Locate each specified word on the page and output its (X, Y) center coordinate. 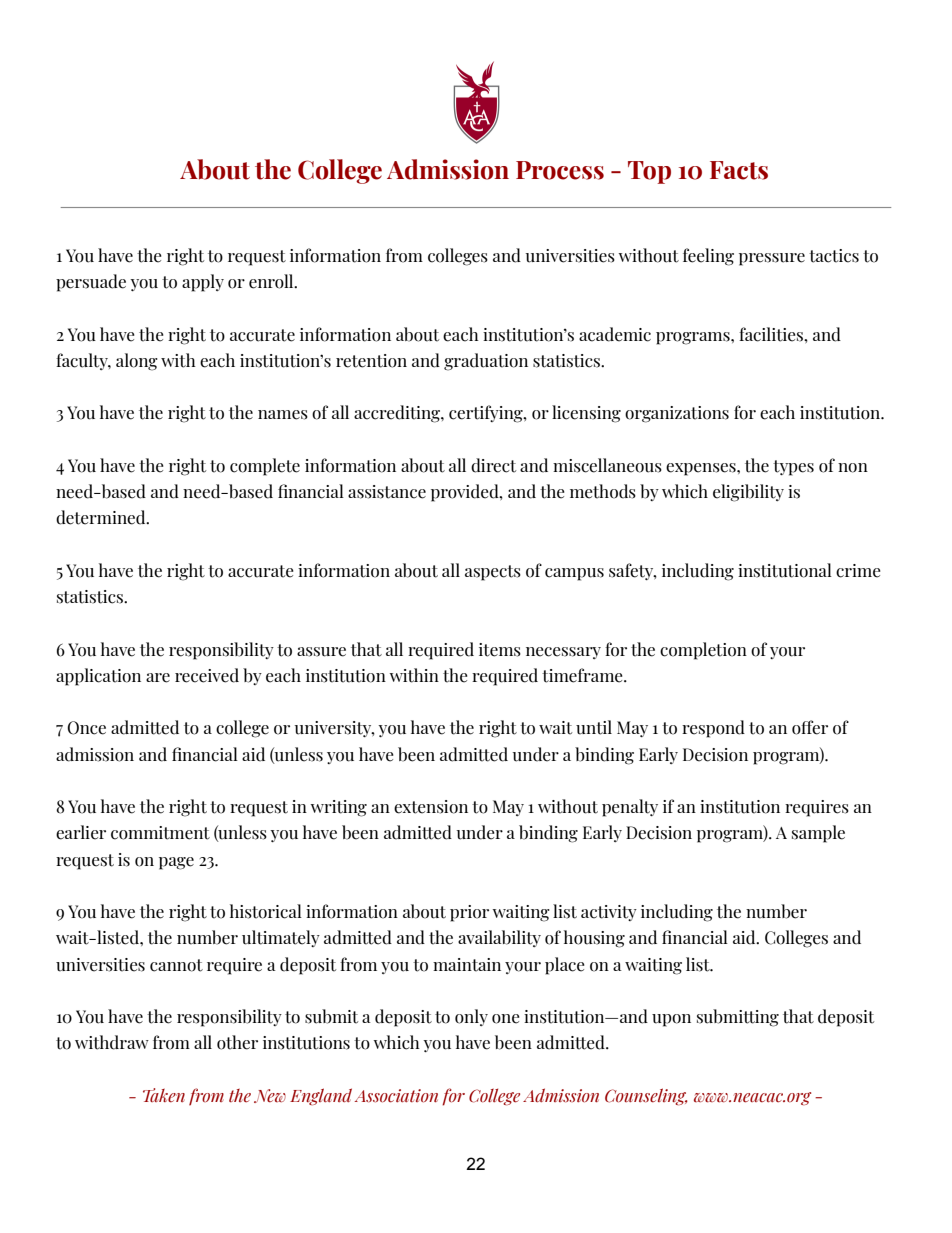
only (471, 1017)
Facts (739, 170)
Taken (164, 1095)
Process (560, 170)
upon (671, 1020)
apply (203, 283)
